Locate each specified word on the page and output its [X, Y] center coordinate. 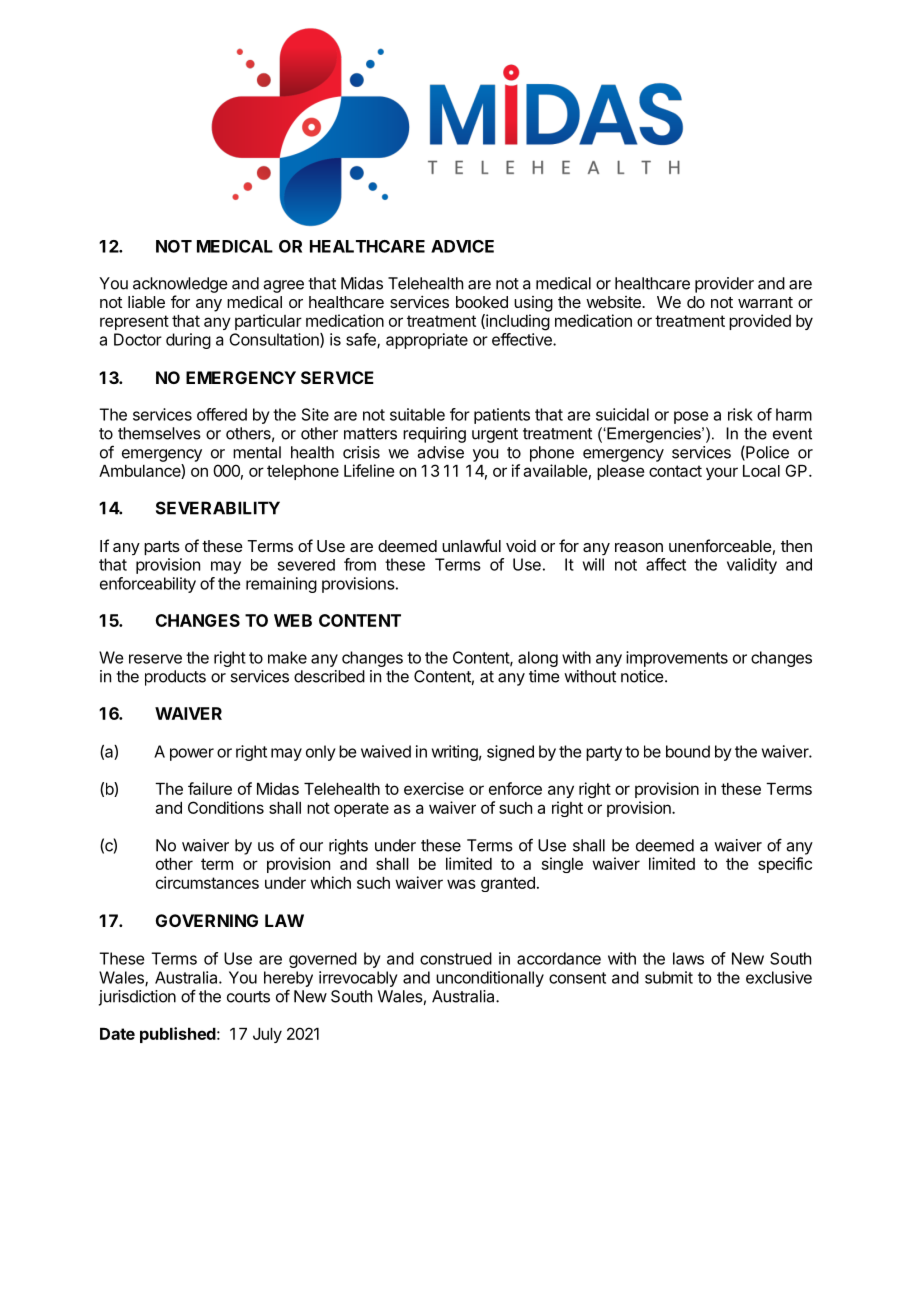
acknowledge [180, 285]
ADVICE [462, 246]
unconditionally [490, 979]
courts [248, 997]
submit [669, 977]
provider [724, 285]
